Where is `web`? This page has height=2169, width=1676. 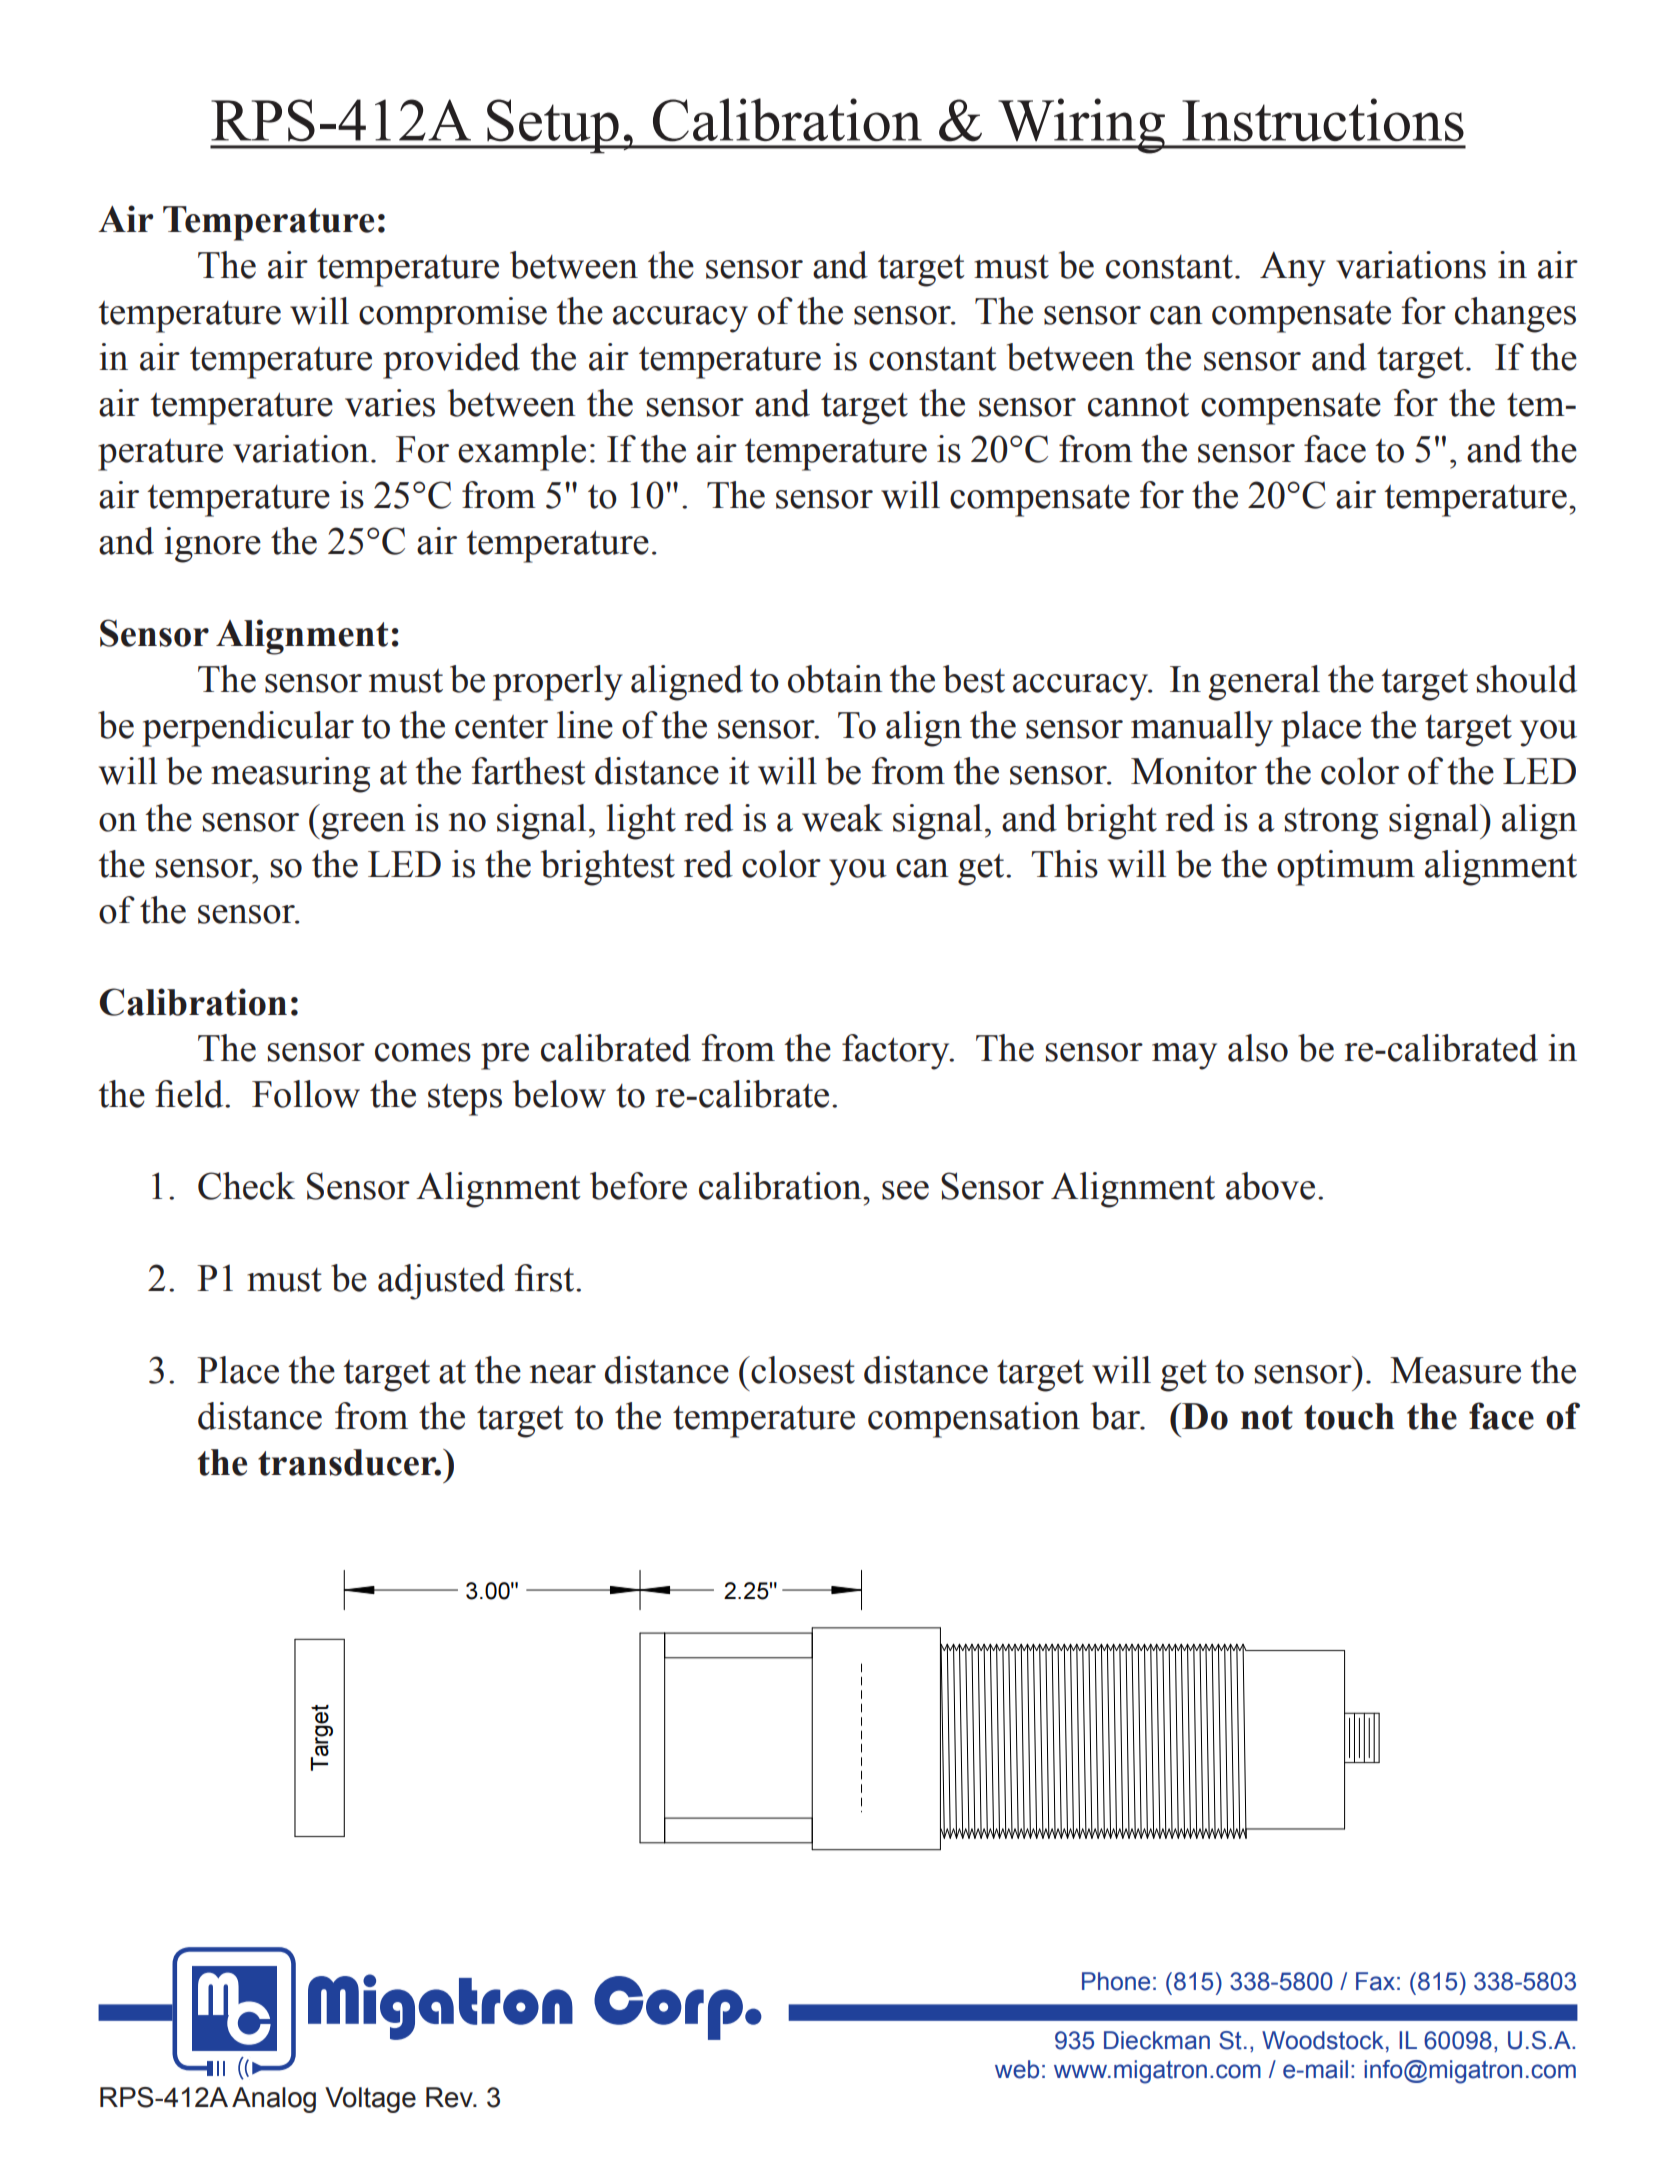
web is located at coordinates (1017, 2069).
